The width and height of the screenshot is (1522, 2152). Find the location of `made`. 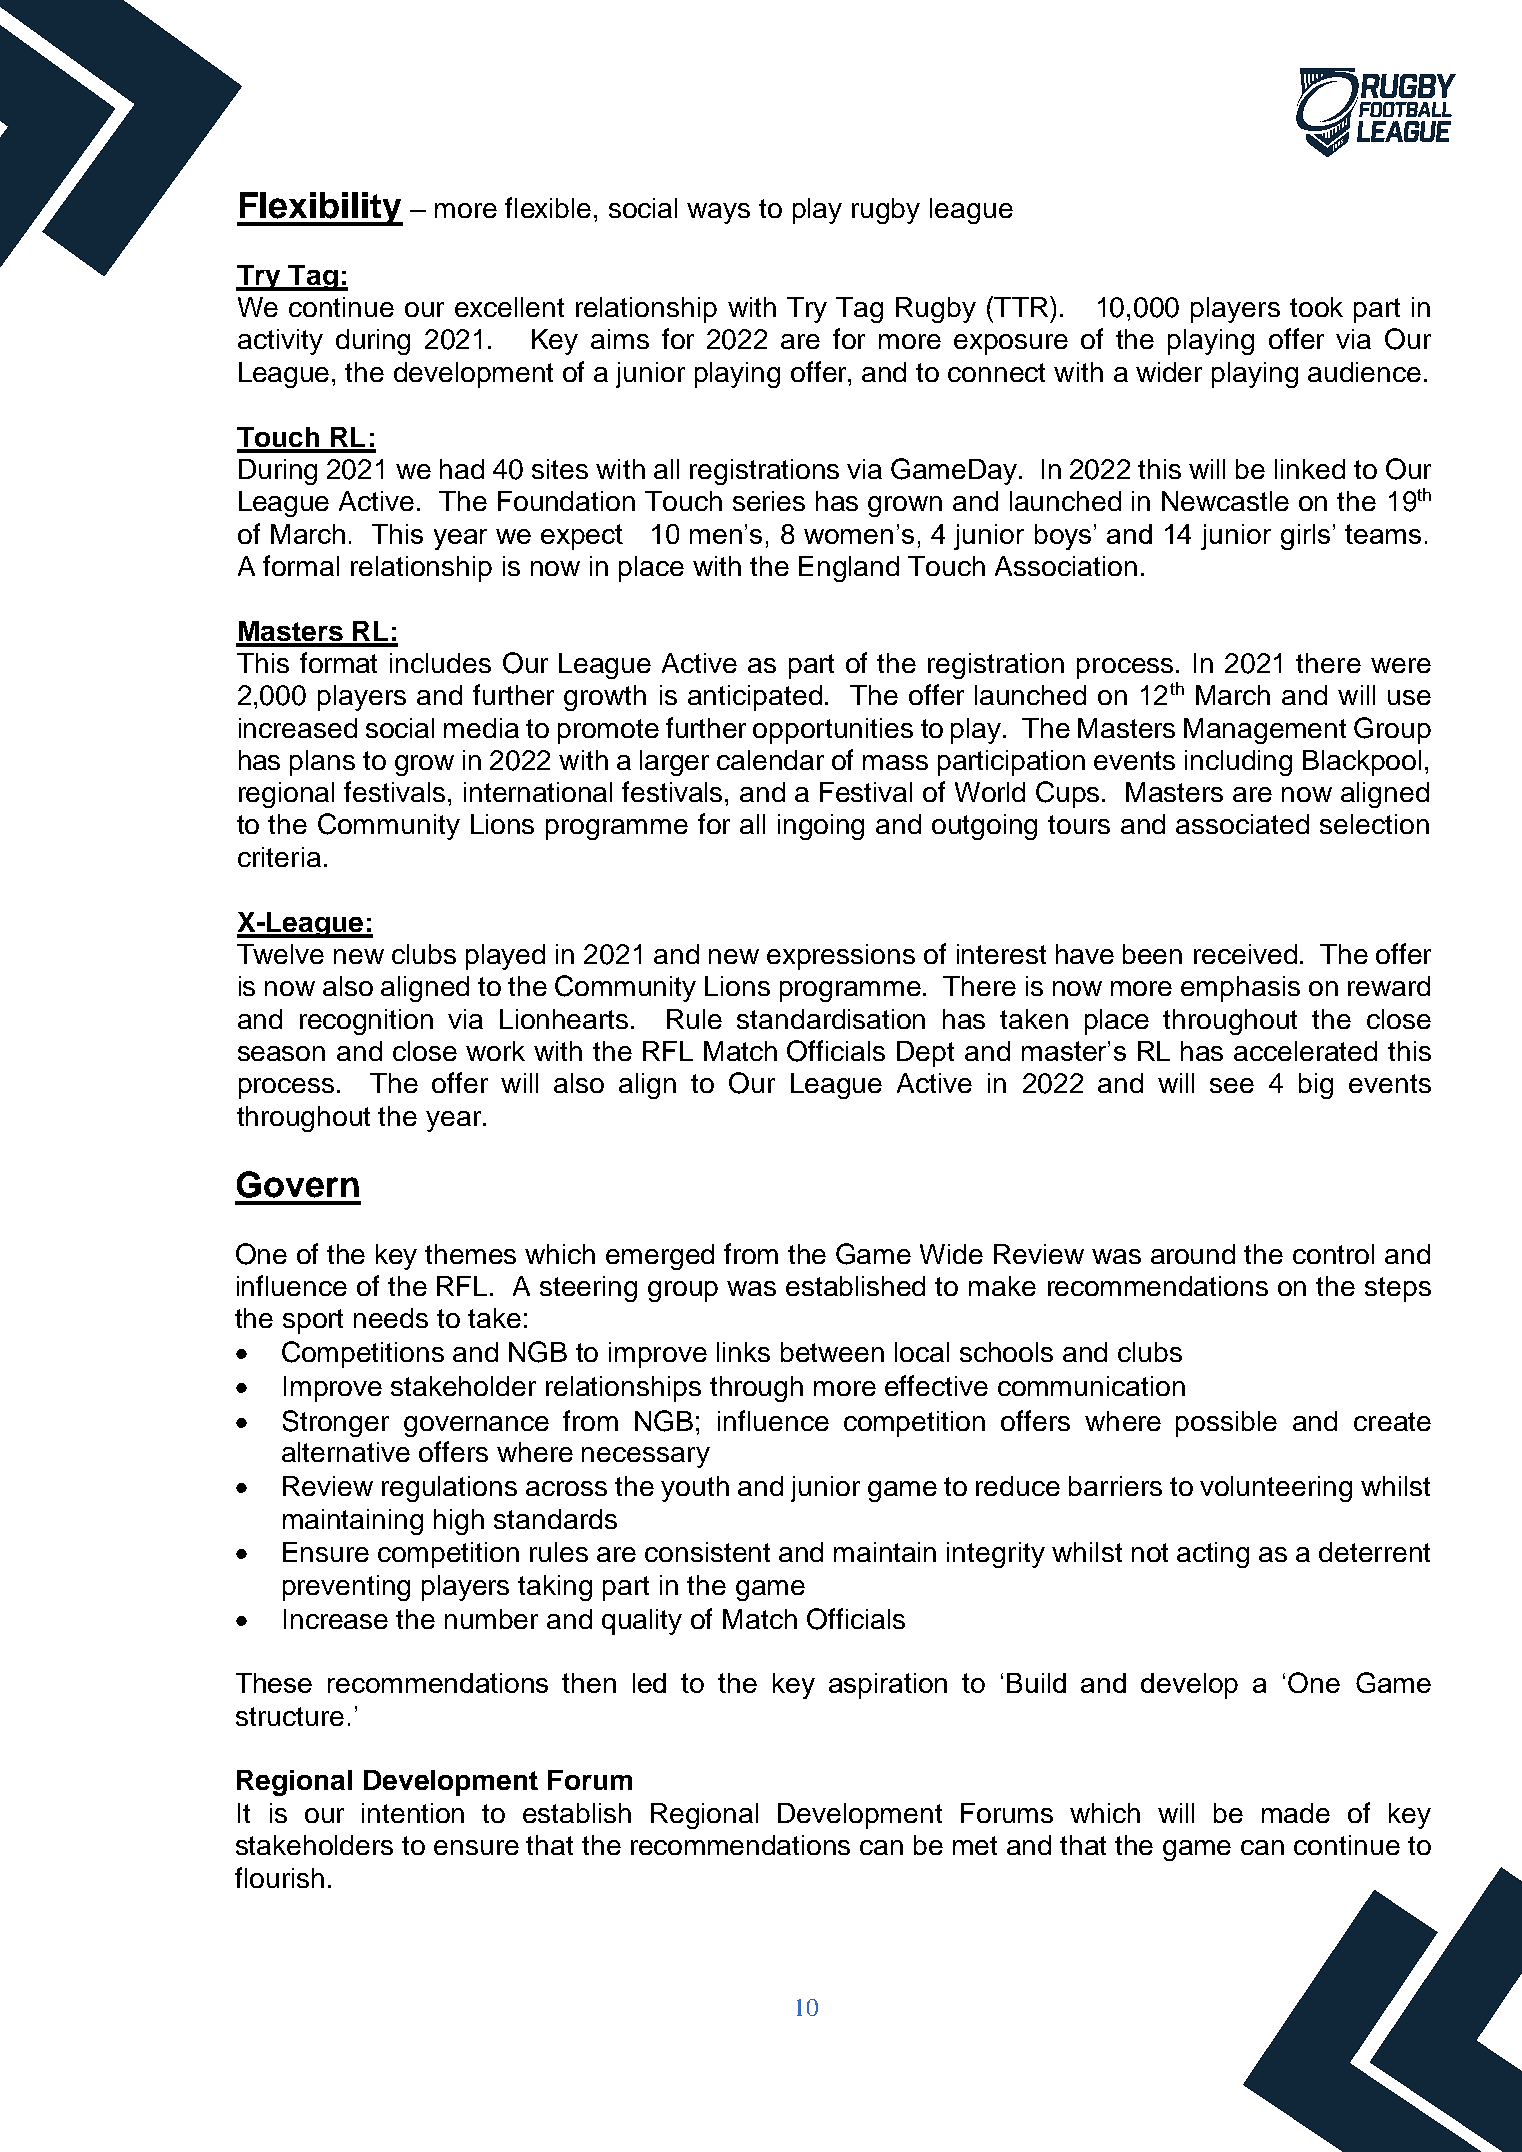

made is located at coordinates (1296, 1813).
